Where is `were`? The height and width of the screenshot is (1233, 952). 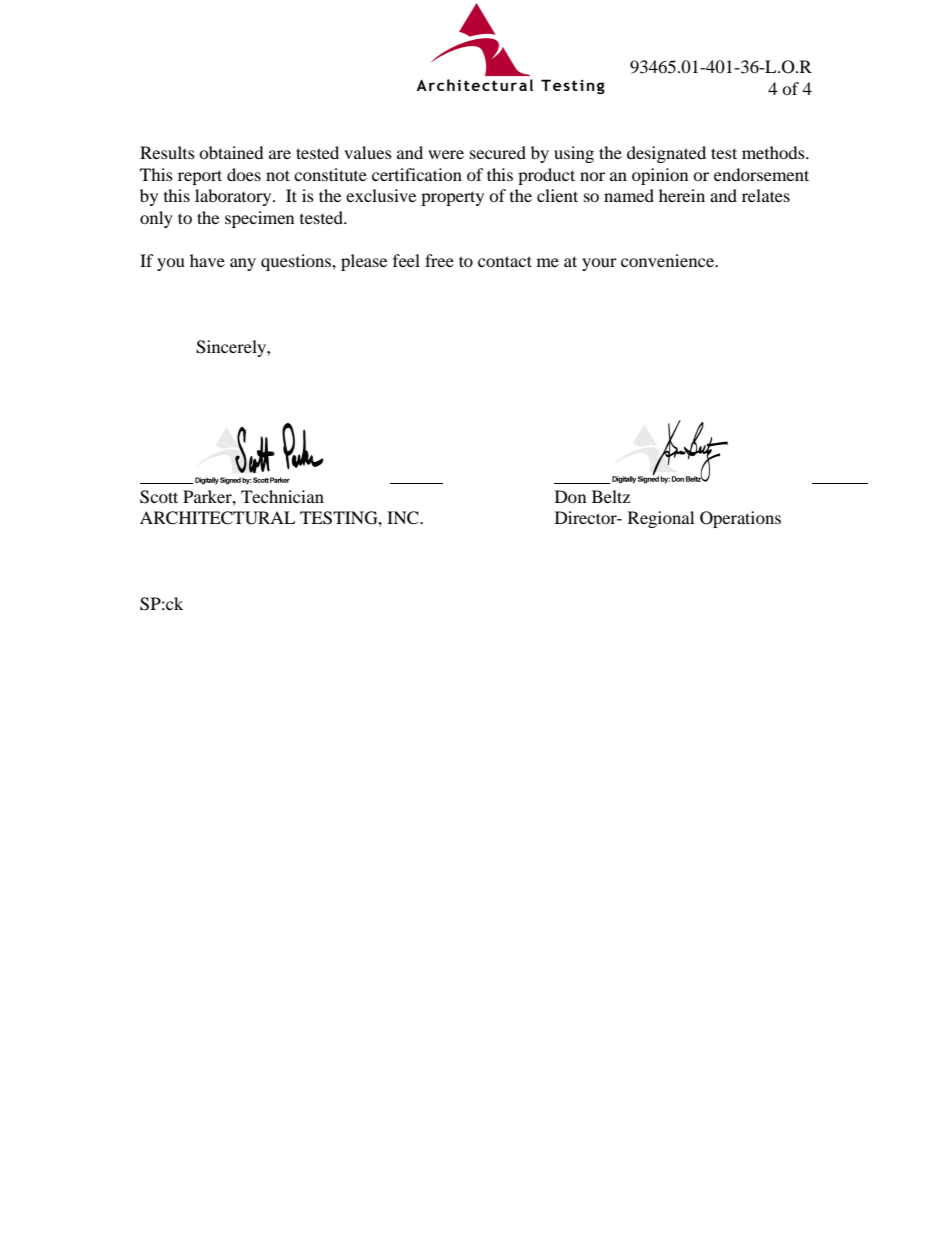
were is located at coordinates (446, 154).
